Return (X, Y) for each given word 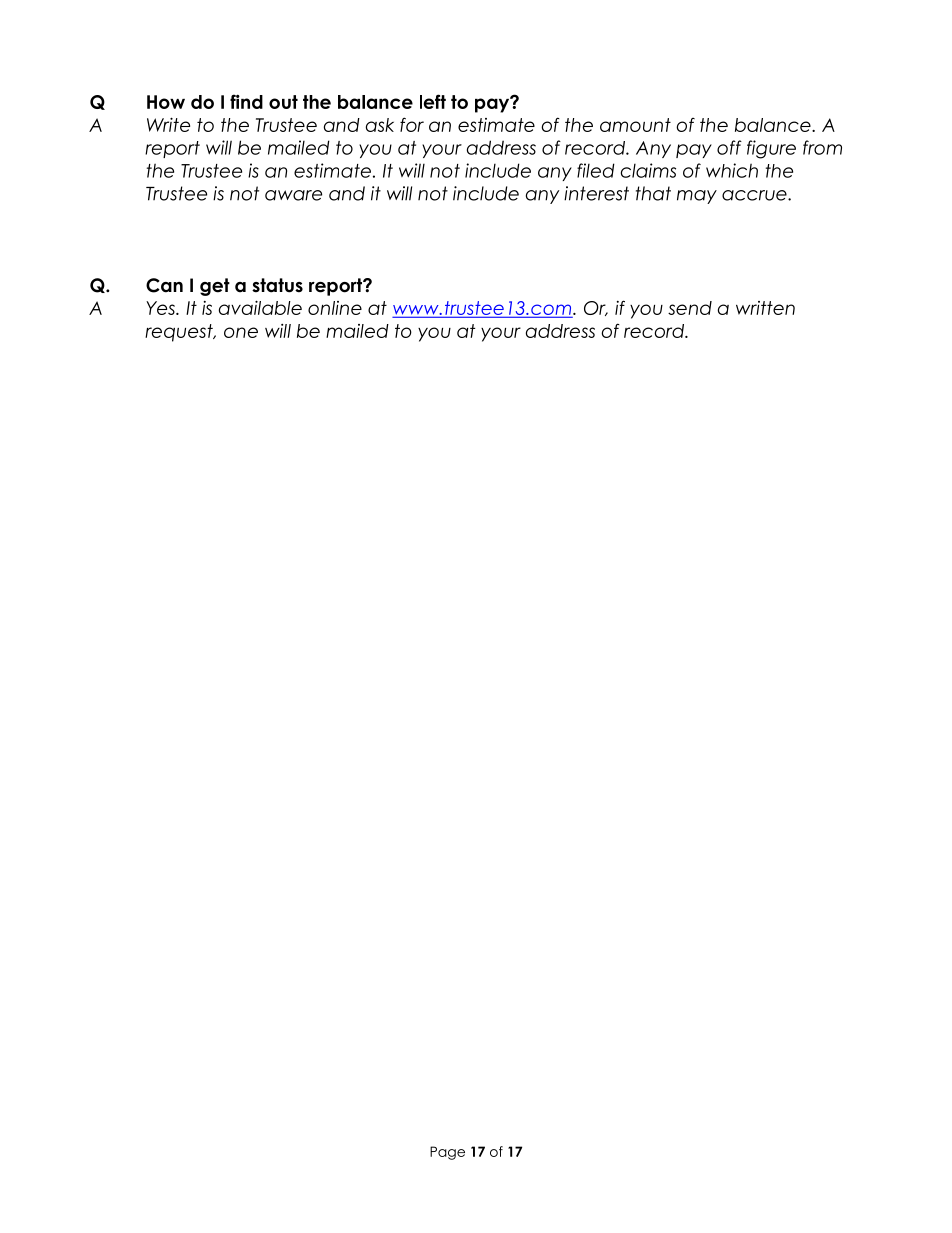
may (697, 197)
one (241, 332)
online (335, 308)
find (246, 101)
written (765, 308)
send (690, 308)
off (729, 147)
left (433, 101)
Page (447, 1153)
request (180, 333)
